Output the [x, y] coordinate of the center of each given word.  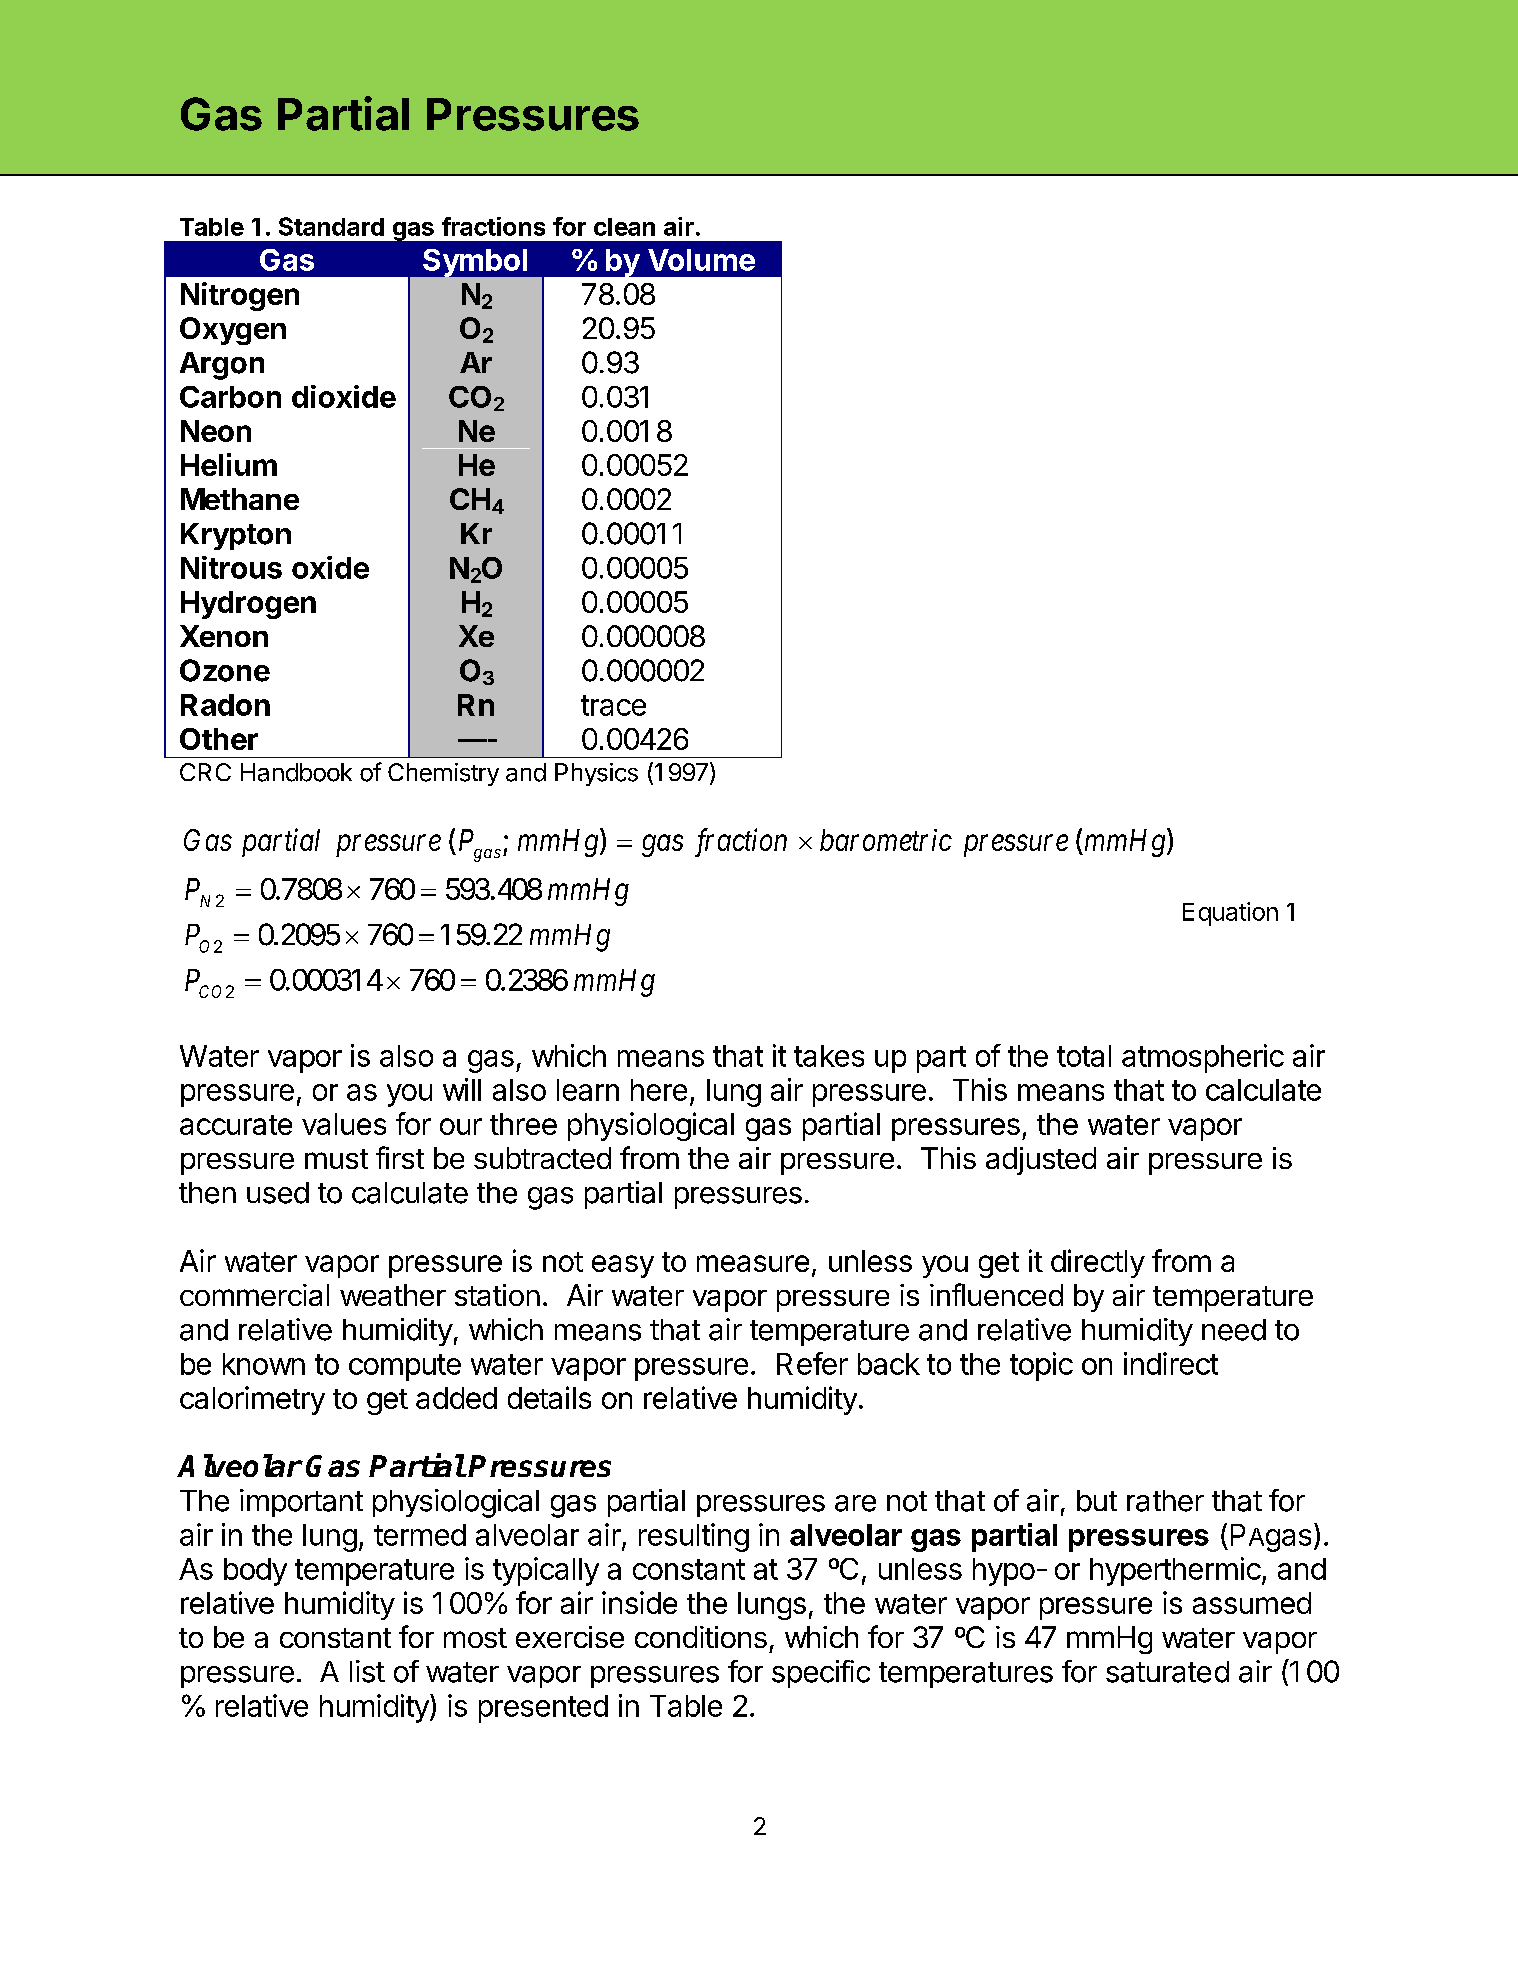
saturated [1167, 1672]
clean [624, 227]
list [367, 1671]
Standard [331, 226]
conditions [701, 1637]
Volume [701, 260]
